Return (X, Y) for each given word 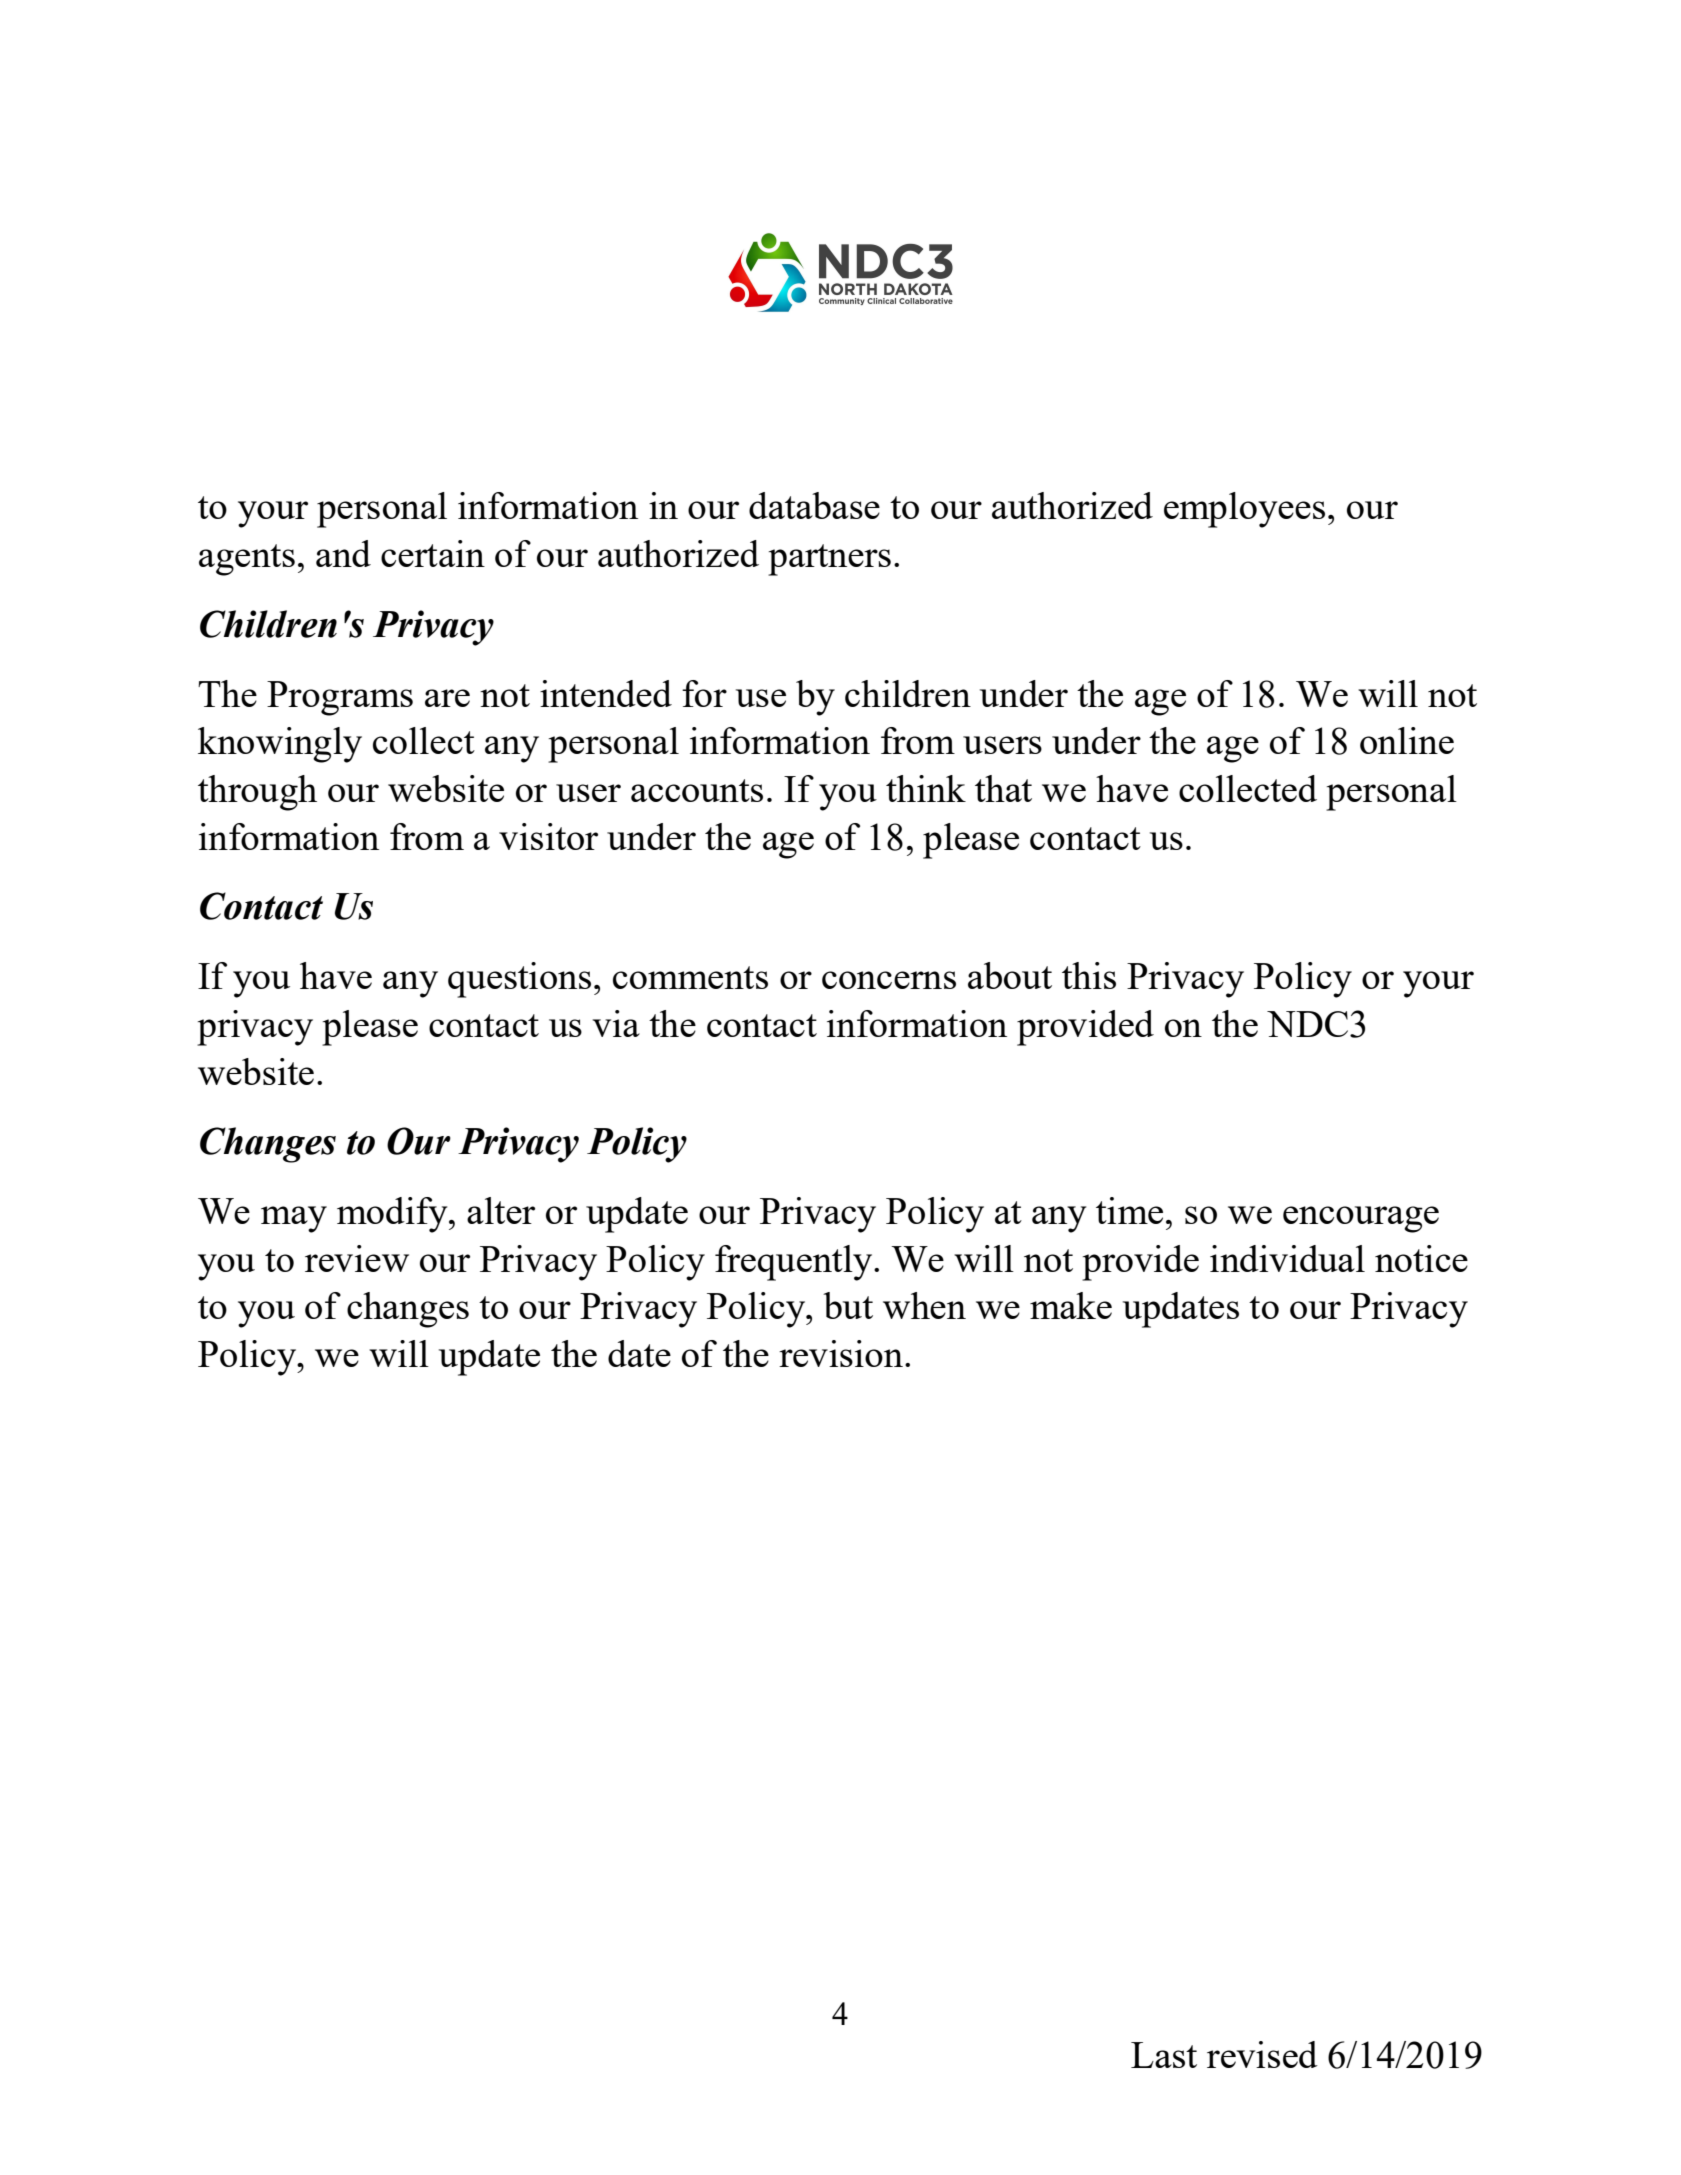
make (1071, 1305)
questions (519, 980)
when (924, 1305)
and (343, 553)
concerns (889, 980)
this (1089, 975)
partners (829, 560)
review (357, 1258)
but (848, 1305)
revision (841, 1353)
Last (1164, 2055)
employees (1244, 510)
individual (1287, 1258)
